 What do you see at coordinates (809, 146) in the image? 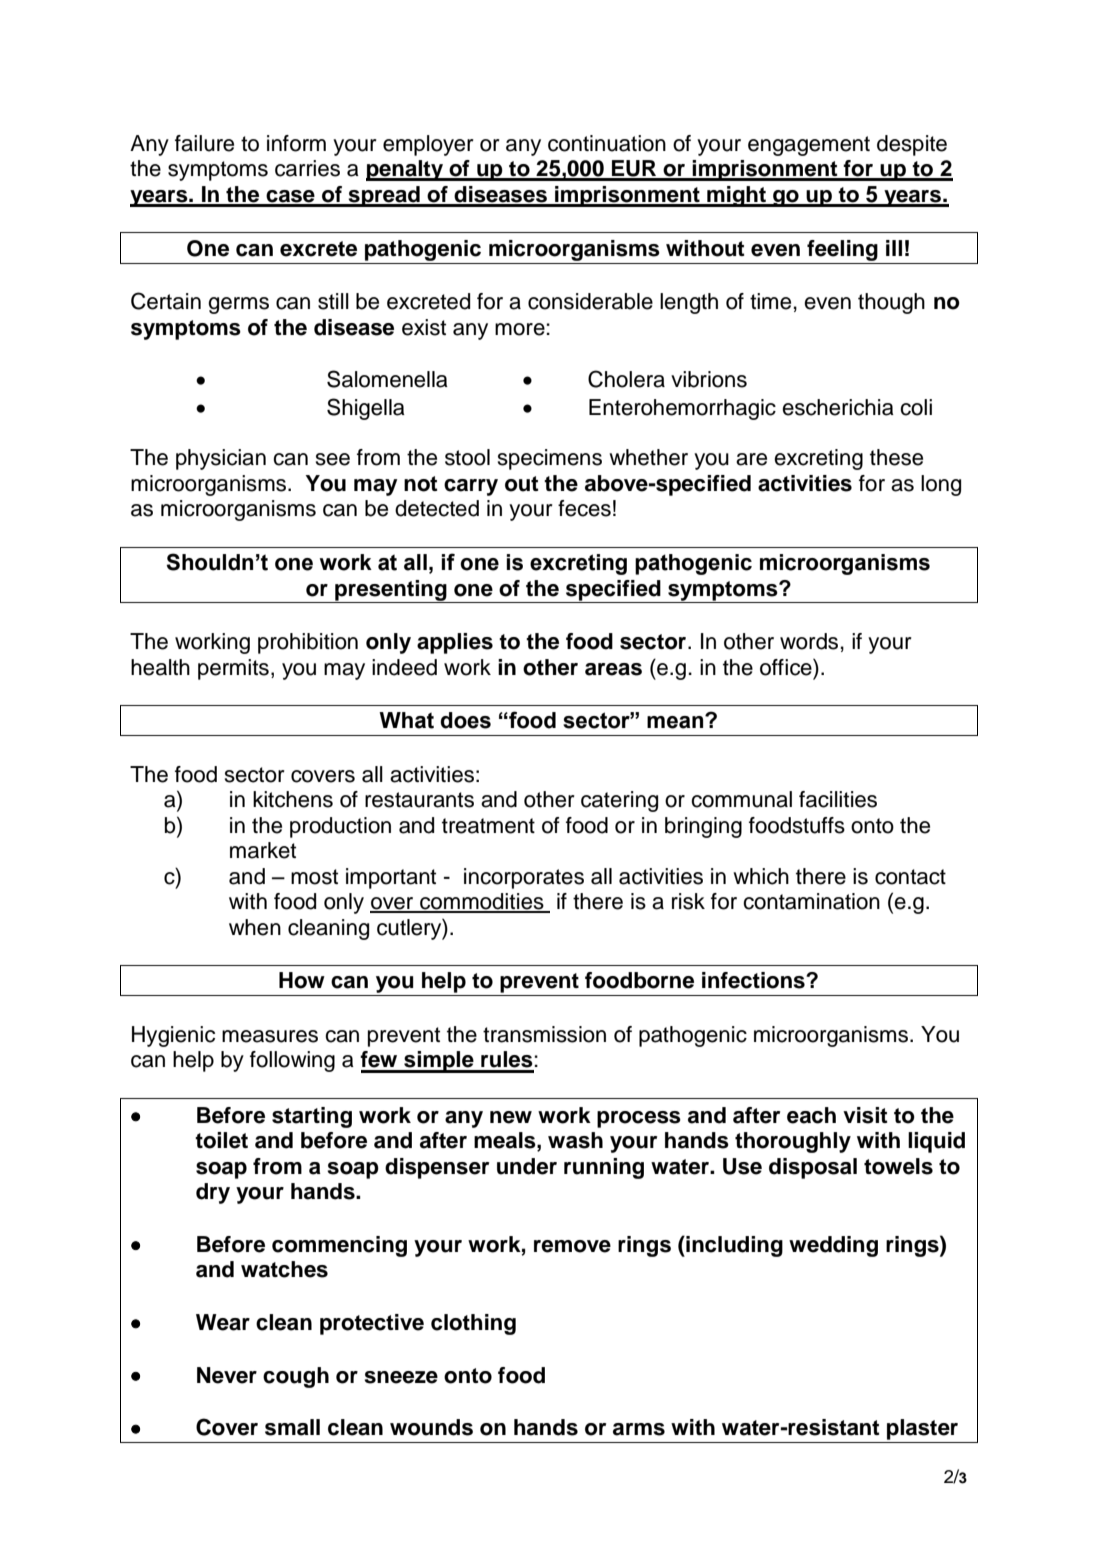
I see `engagement` at bounding box center [809, 146].
